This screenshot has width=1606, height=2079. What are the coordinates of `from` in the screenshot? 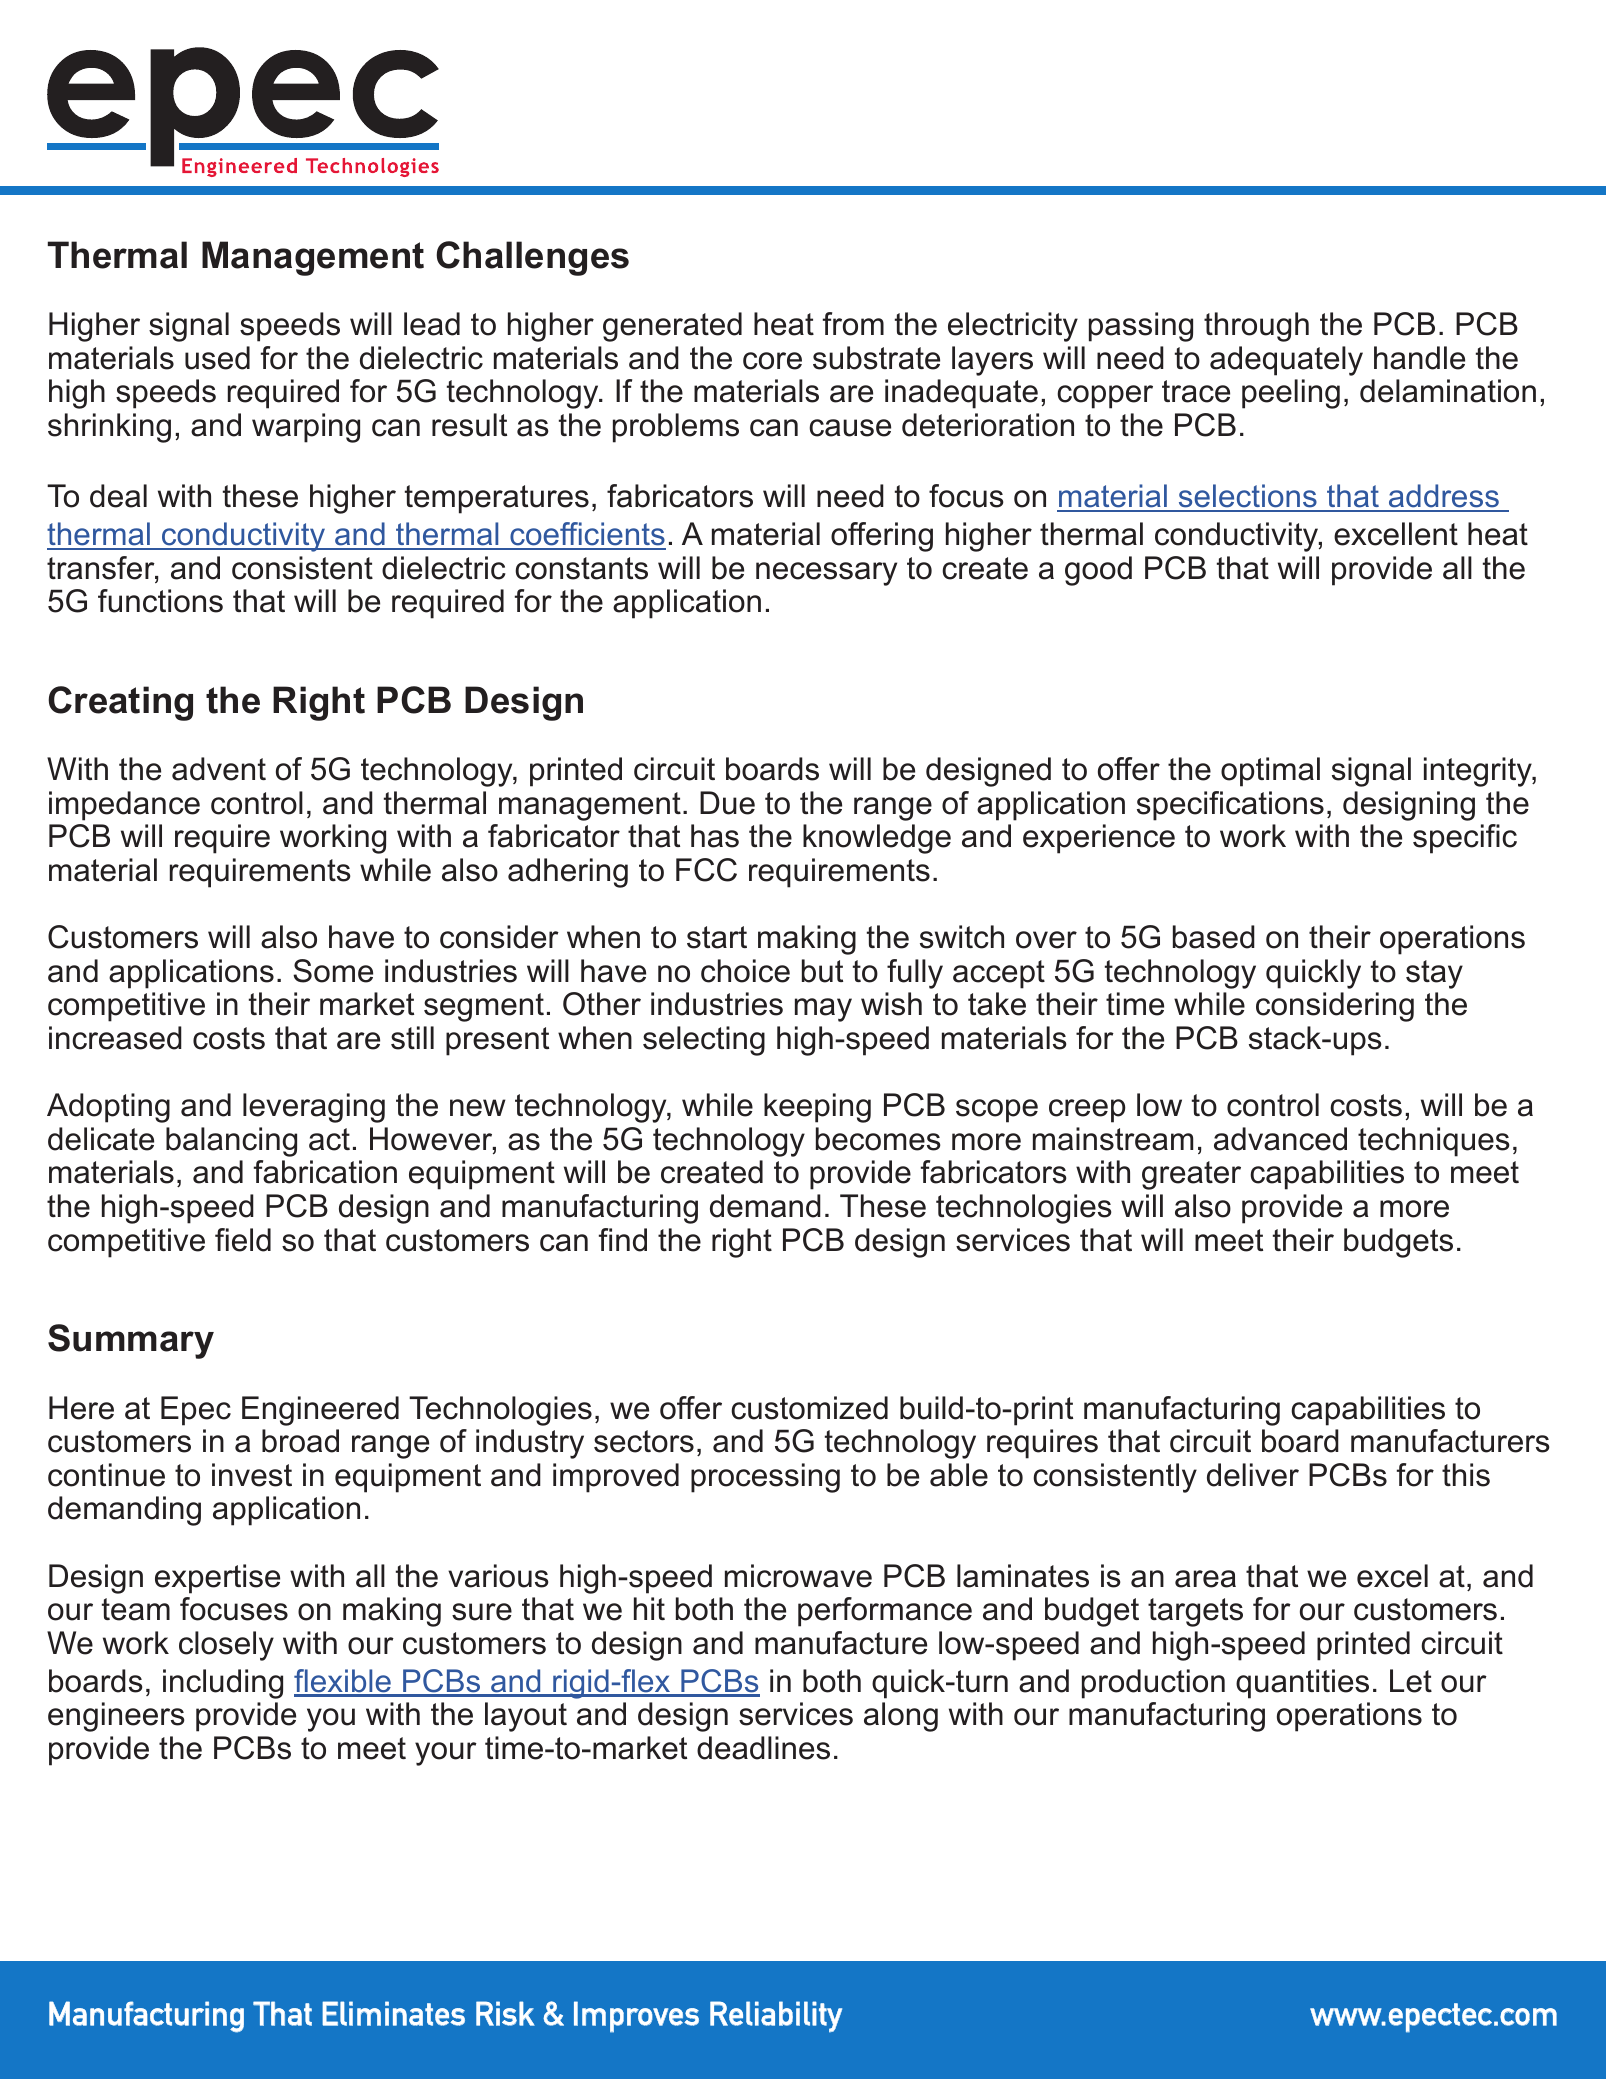 It's located at (853, 324).
